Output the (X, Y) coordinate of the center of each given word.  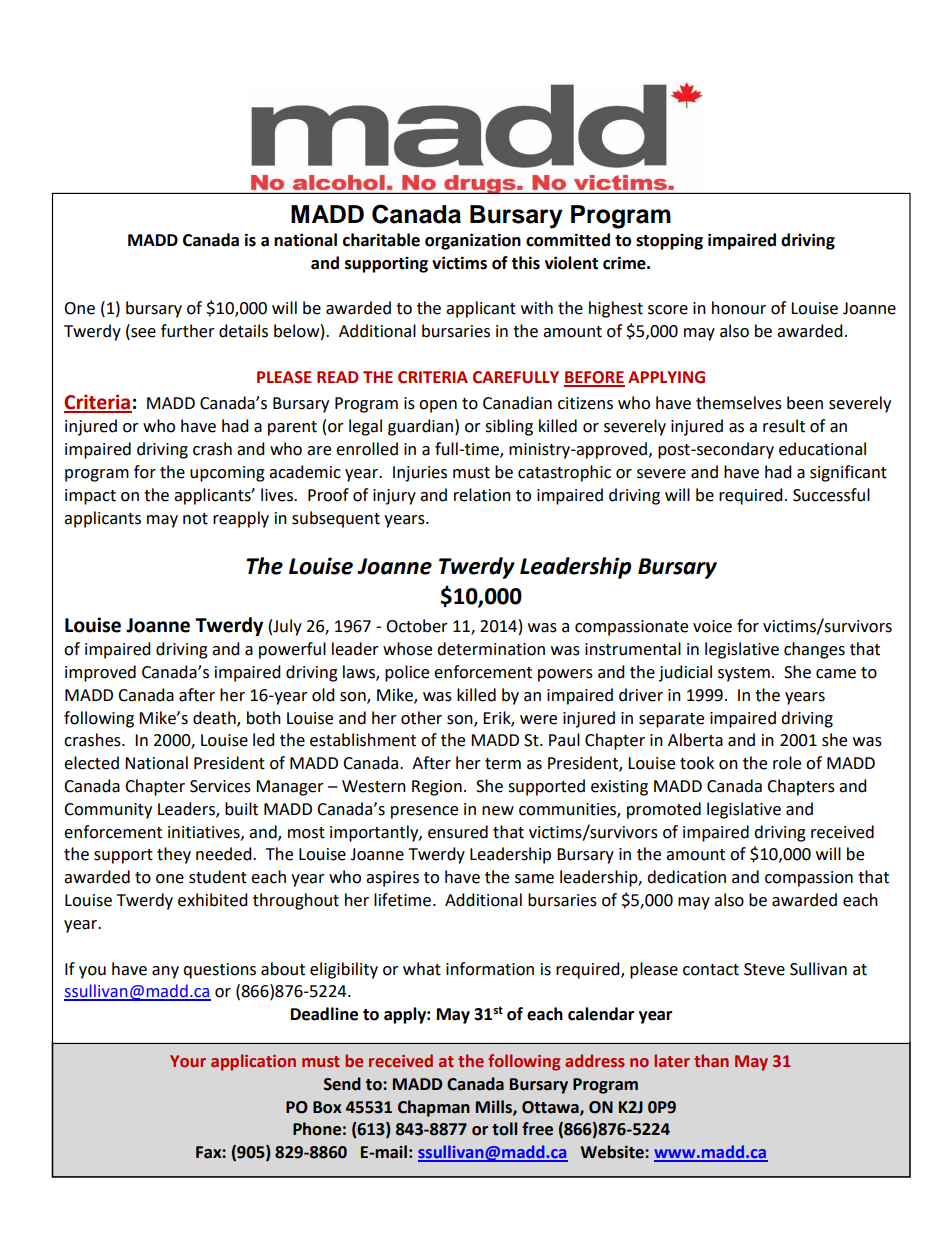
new (498, 811)
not (195, 519)
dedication (686, 877)
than (711, 1060)
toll (504, 1129)
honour (739, 308)
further (188, 331)
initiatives (205, 833)
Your (188, 1061)
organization (473, 241)
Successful (831, 495)
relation (482, 495)
